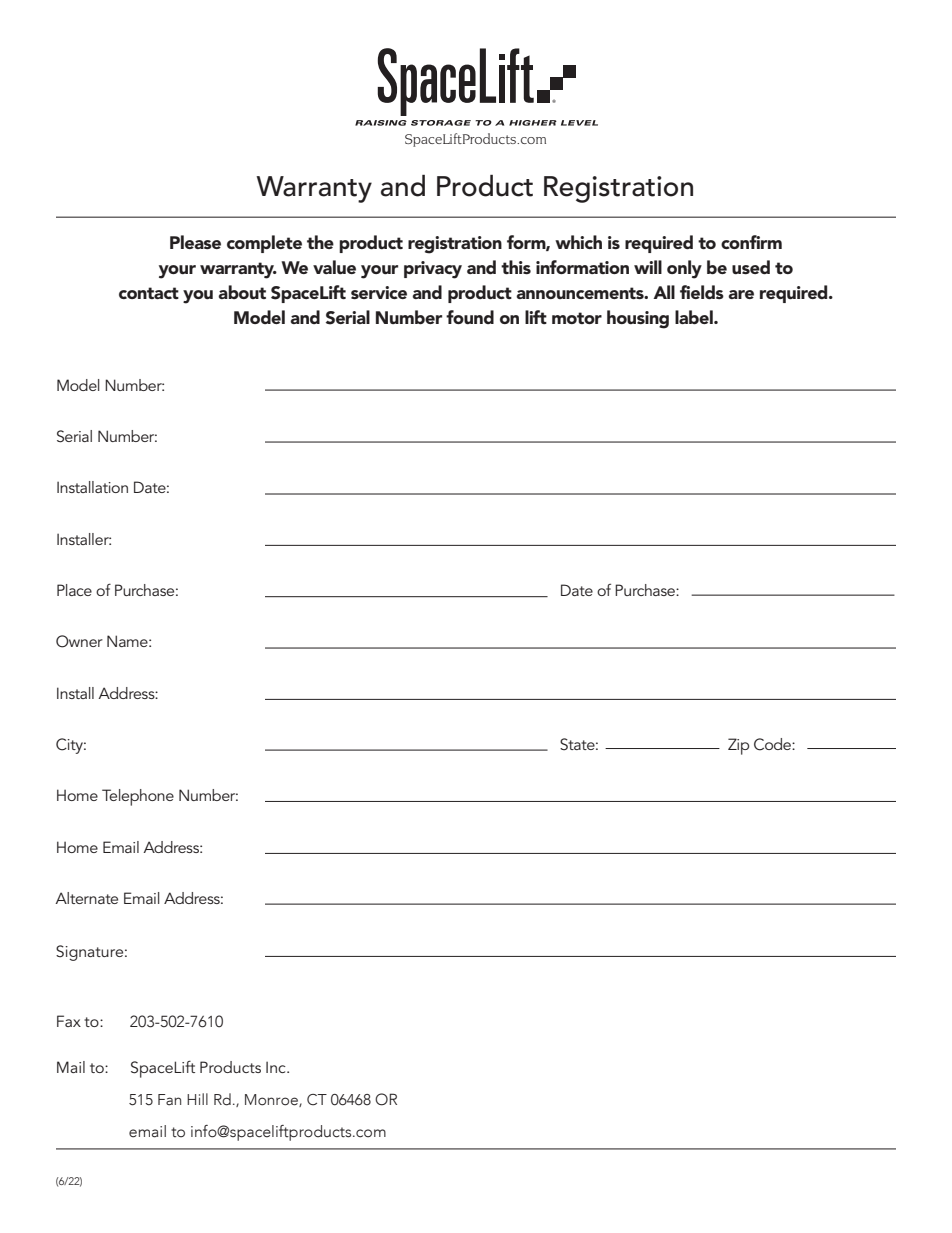  I want to click on Fan, so click(169, 1100).
